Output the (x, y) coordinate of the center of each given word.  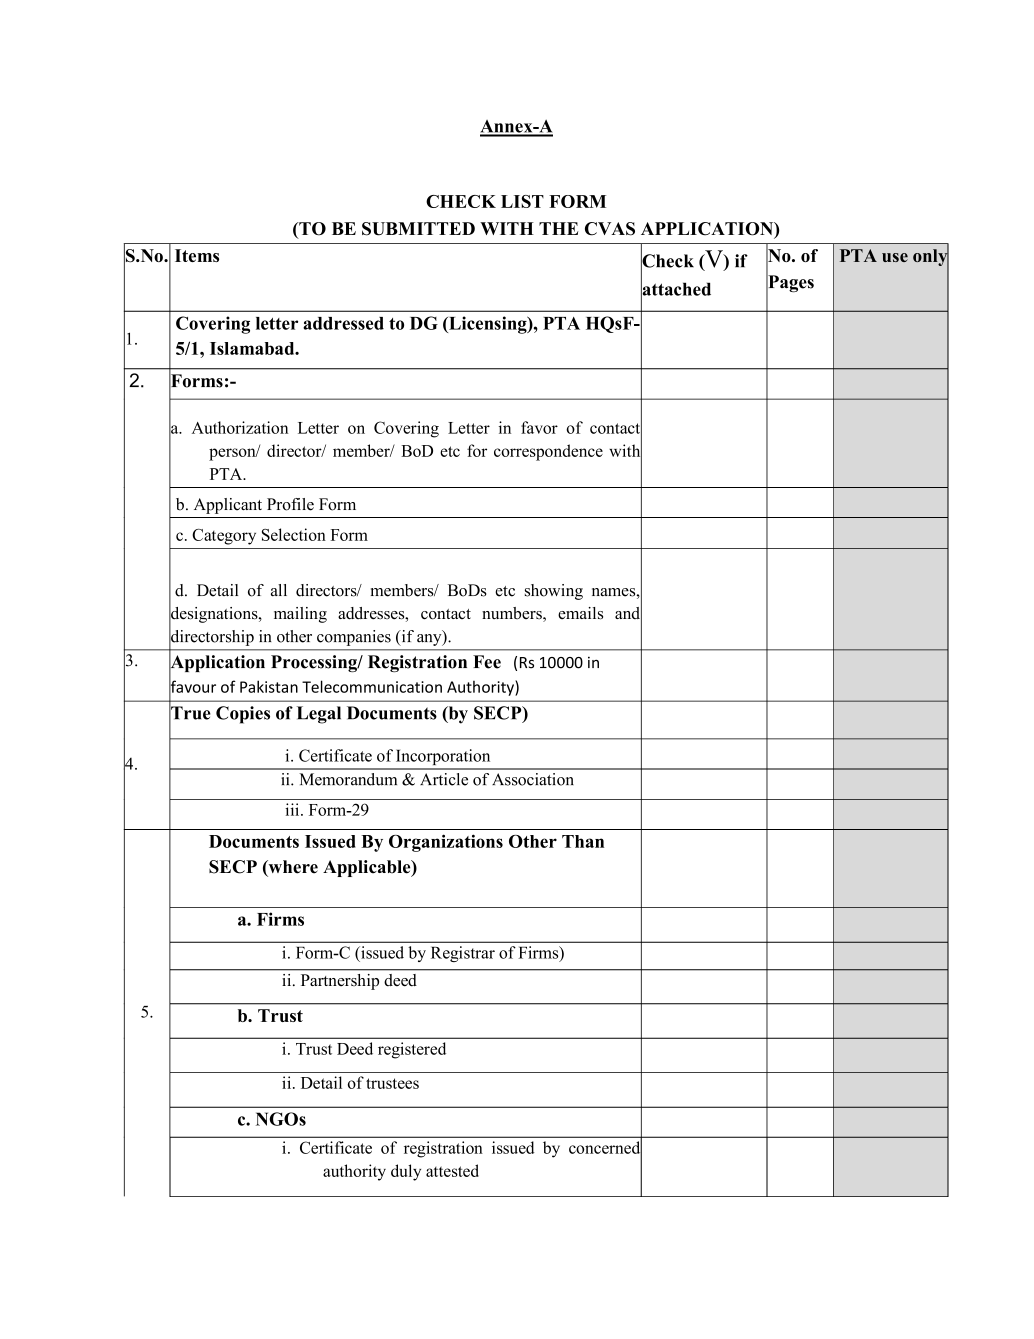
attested (452, 1170)
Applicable (368, 868)
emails (580, 613)
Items (197, 255)
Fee (487, 662)
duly (406, 1172)
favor (539, 427)
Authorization (240, 427)
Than (583, 841)
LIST (522, 201)
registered (412, 1050)
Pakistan (269, 686)
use (895, 257)
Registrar (463, 954)
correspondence (548, 452)
